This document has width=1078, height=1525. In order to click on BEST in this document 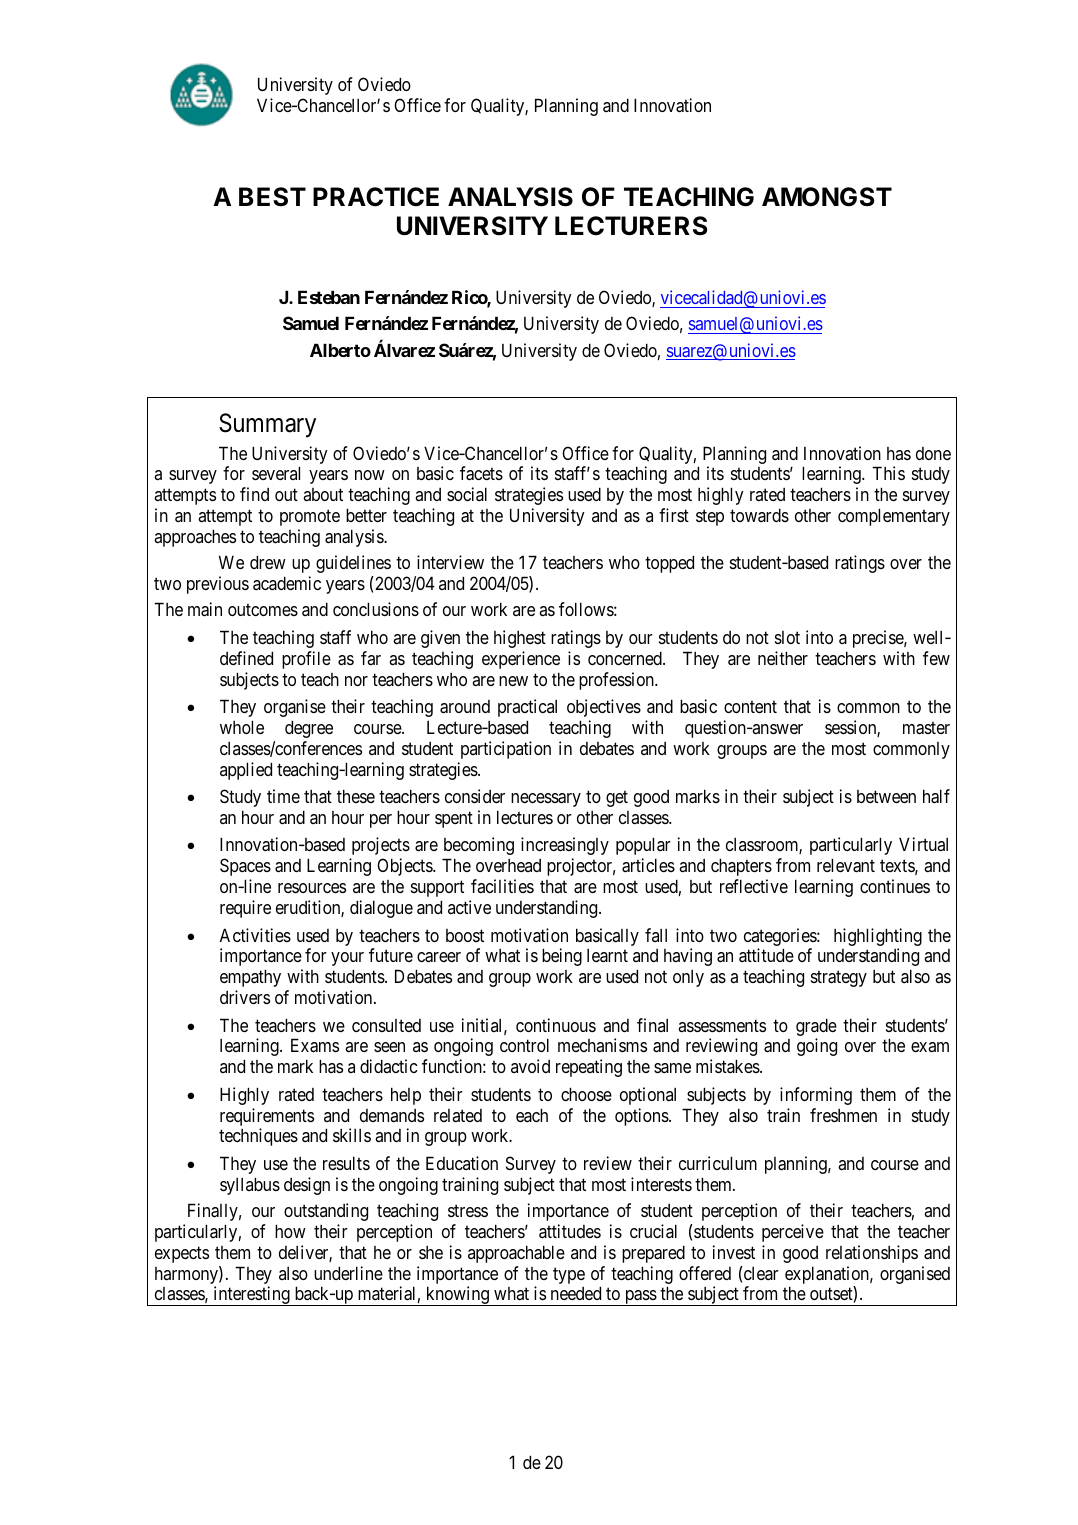, I will do `click(272, 197)`.
